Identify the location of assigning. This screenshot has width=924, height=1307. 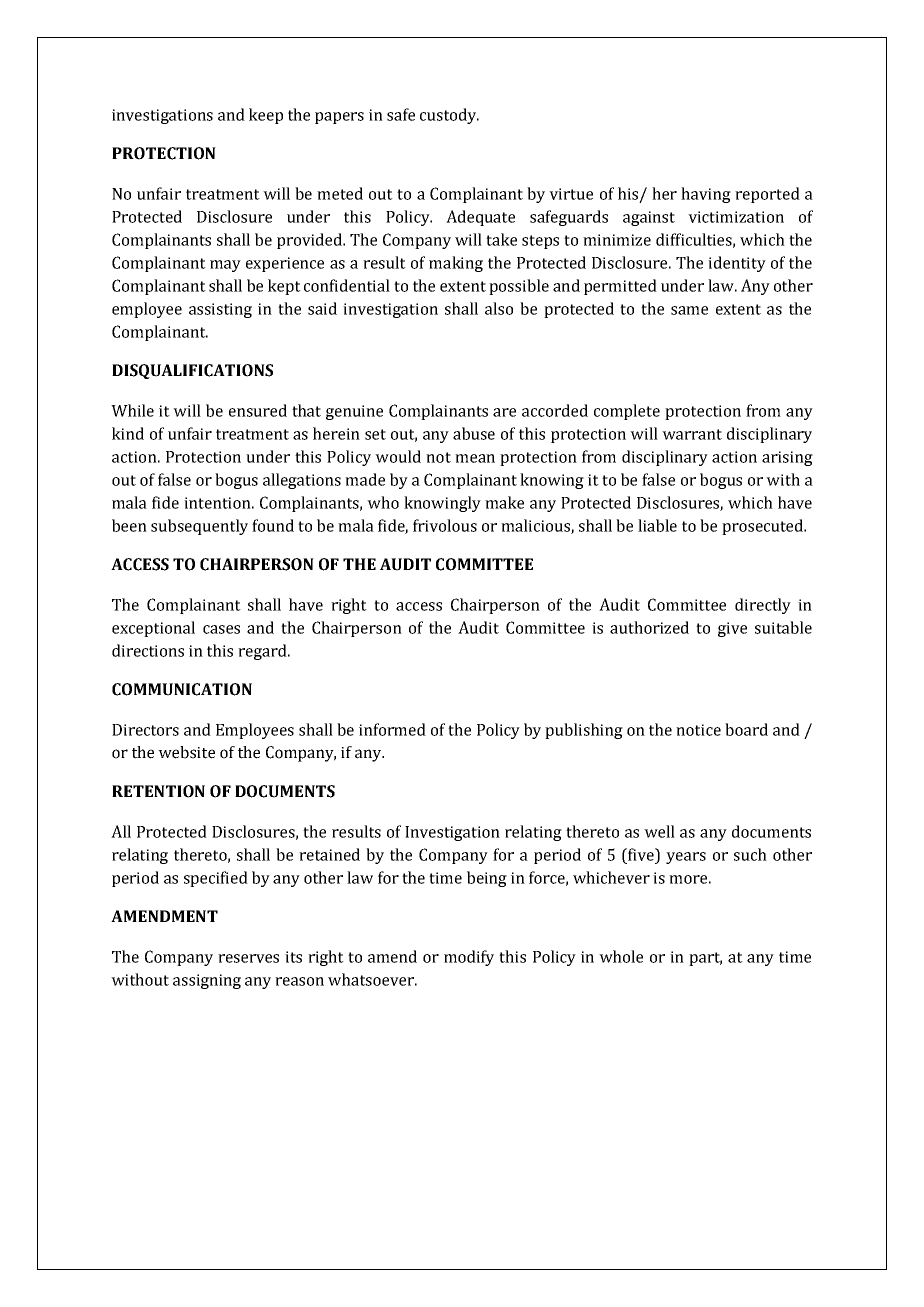
(207, 981).
